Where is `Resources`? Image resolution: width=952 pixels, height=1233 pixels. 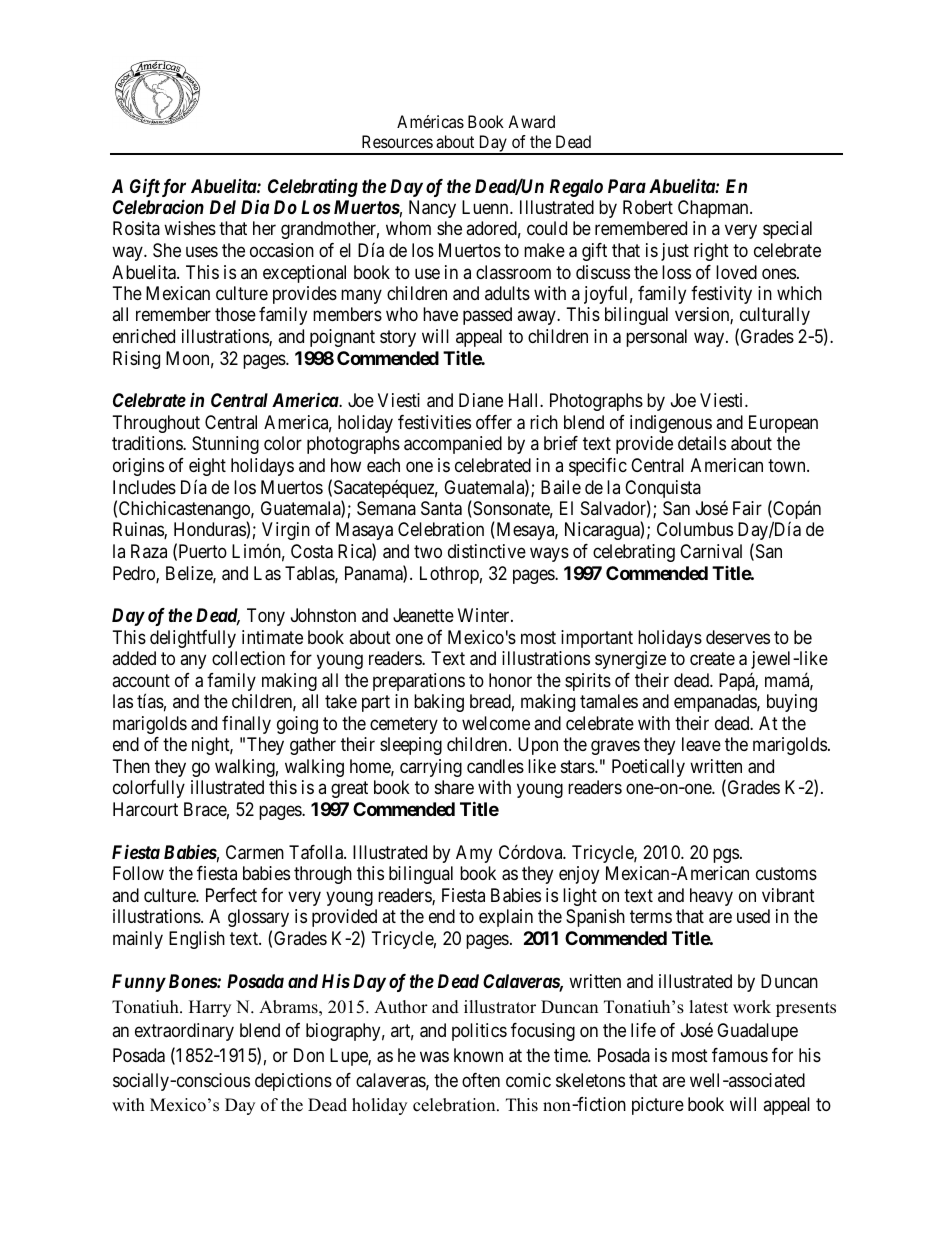 Resources is located at coordinates (397, 141).
